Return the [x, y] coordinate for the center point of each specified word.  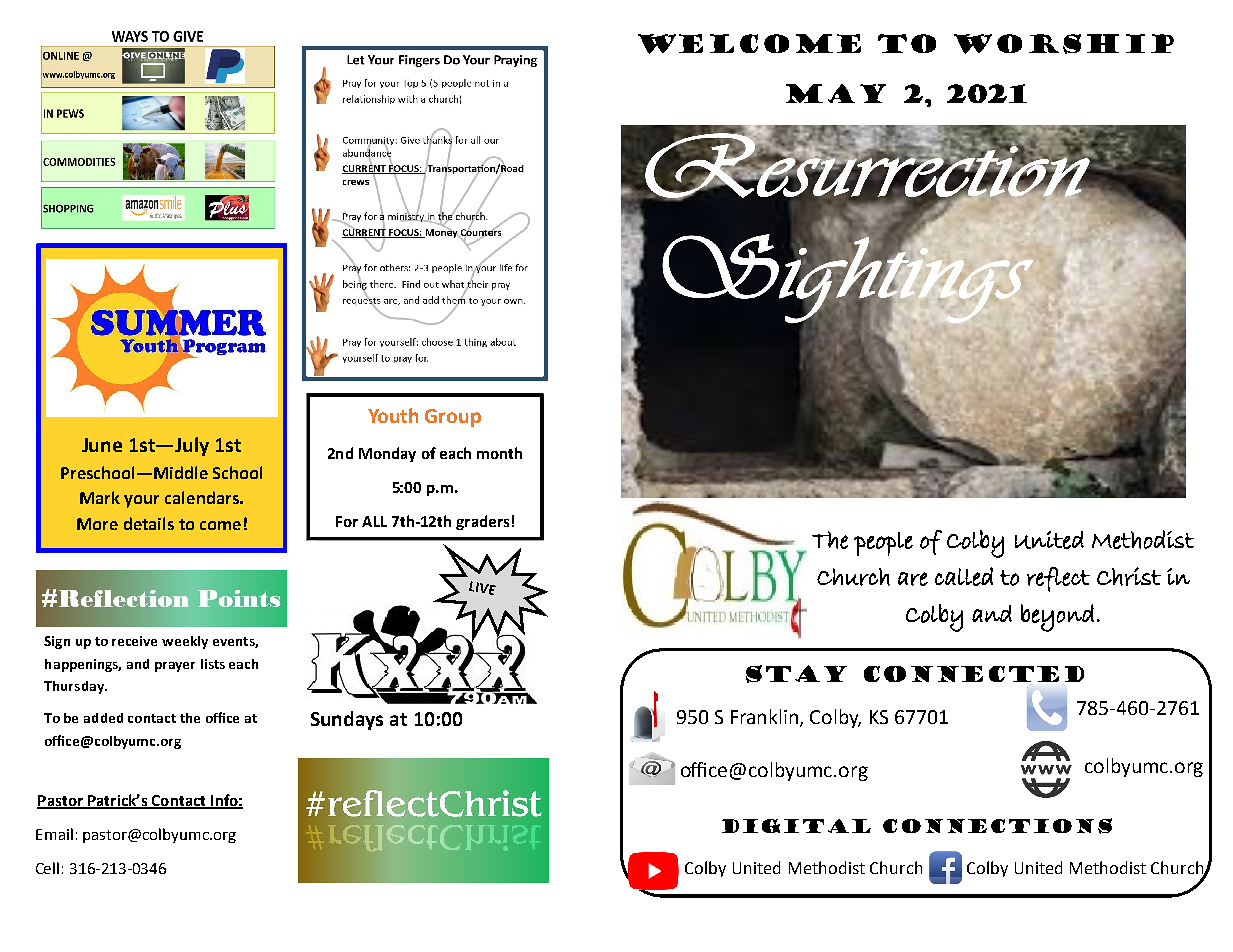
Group [453, 418]
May [836, 93]
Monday [387, 454]
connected [974, 676]
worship [1064, 44]
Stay [796, 674]
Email [54, 834]
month [499, 453]
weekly [185, 642]
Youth [393, 415]
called [964, 576]
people [883, 544]
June [102, 445]
